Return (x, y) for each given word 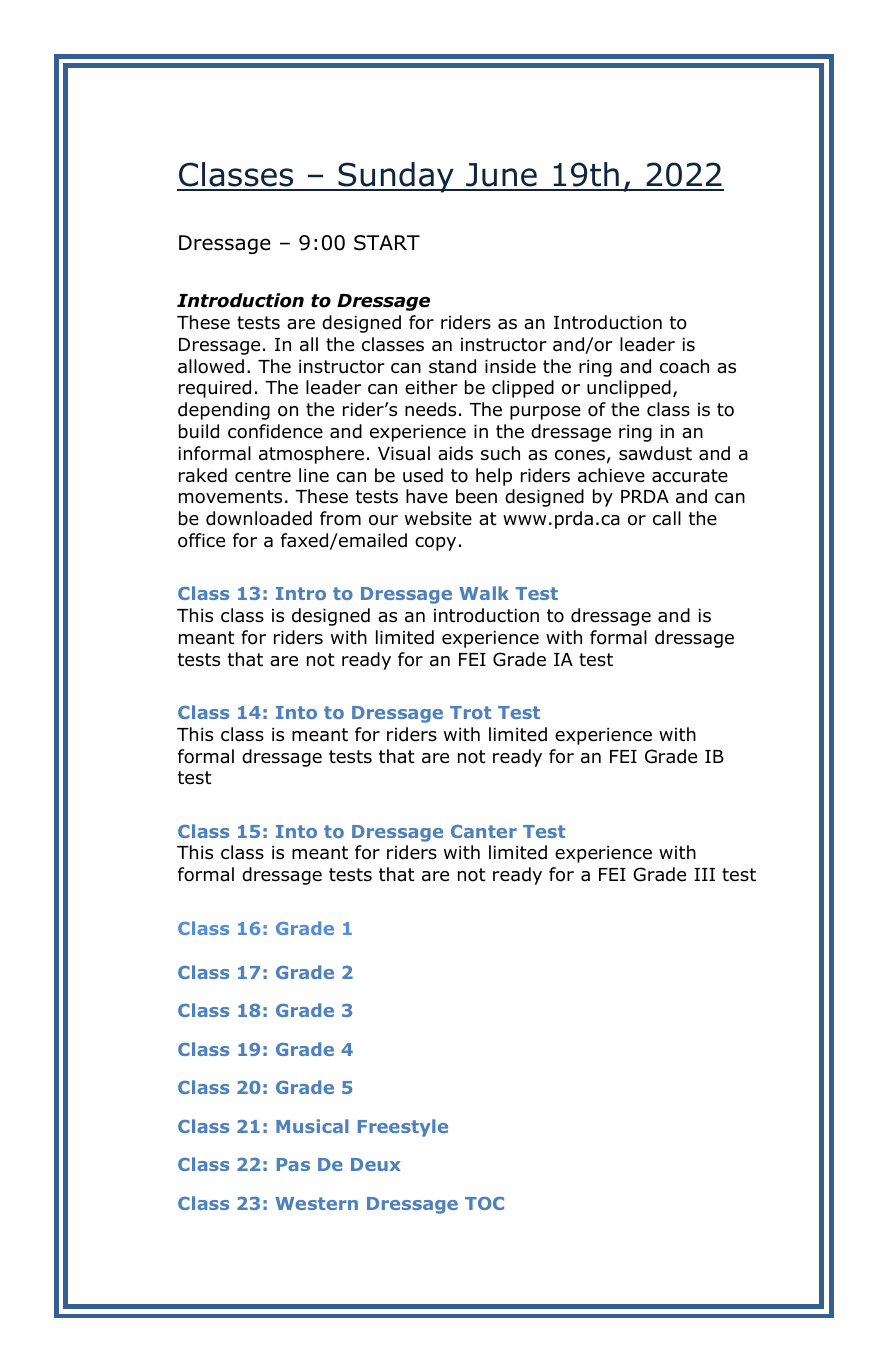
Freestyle (403, 1128)
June (501, 176)
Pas (293, 1164)
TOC (484, 1203)
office (201, 540)
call (667, 518)
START (387, 243)
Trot (470, 712)
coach (684, 366)
